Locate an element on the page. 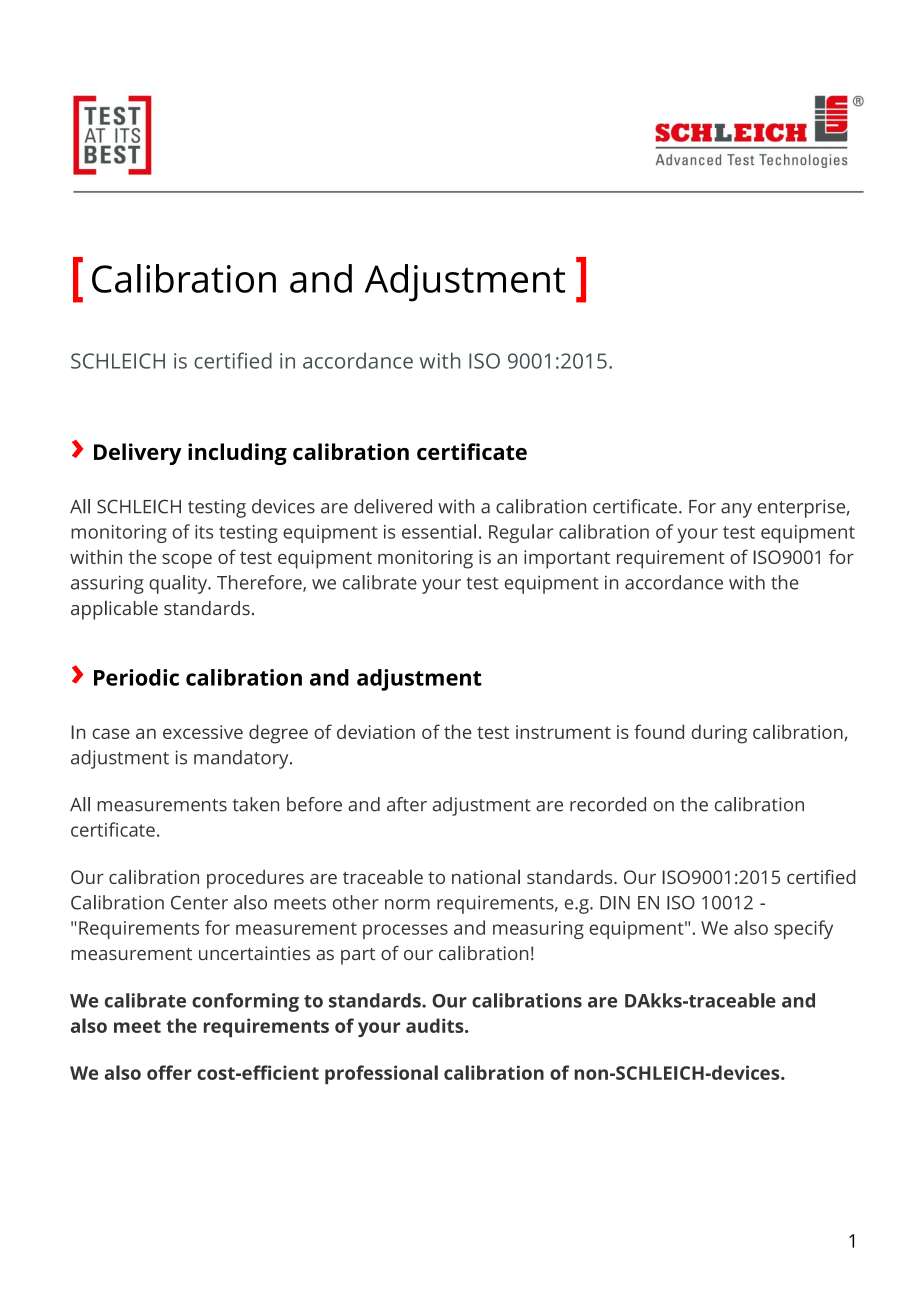 The image size is (924, 1308). quality is located at coordinates (179, 584).
